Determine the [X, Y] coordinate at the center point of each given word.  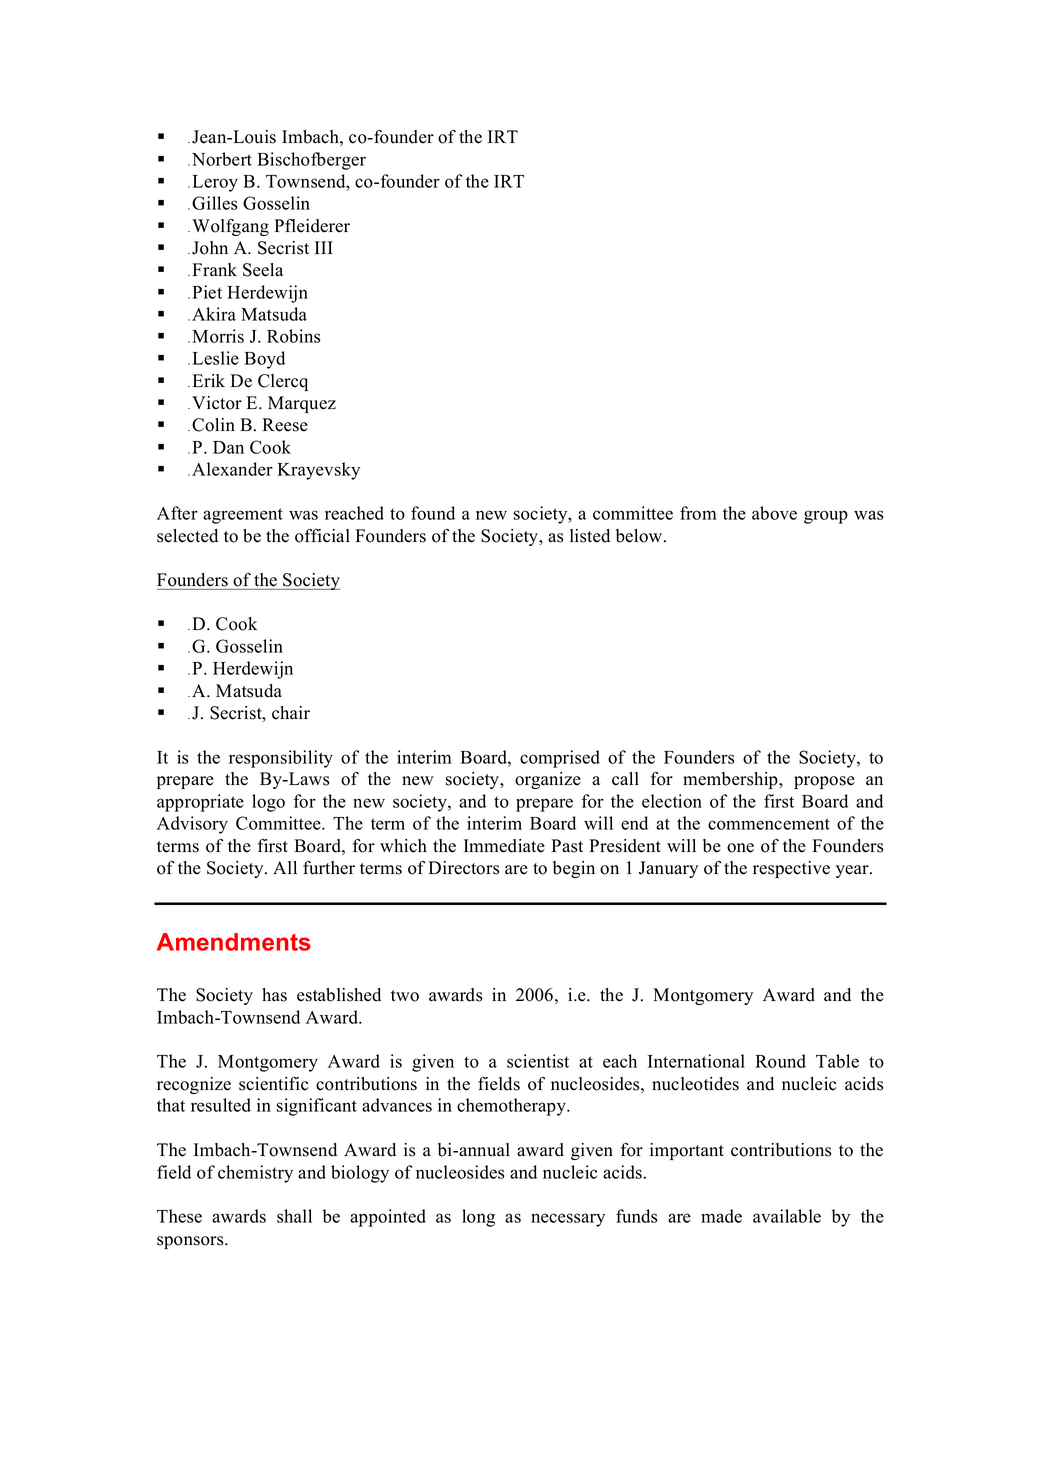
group [826, 517]
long [478, 1218]
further [329, 868]
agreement [243, 516]
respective [791, 869]
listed [590, 536]
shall [294, 1216]
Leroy [215, 183]
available [787, 1216]
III [324, 247]
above [774, 513]
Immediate [504, 846]
